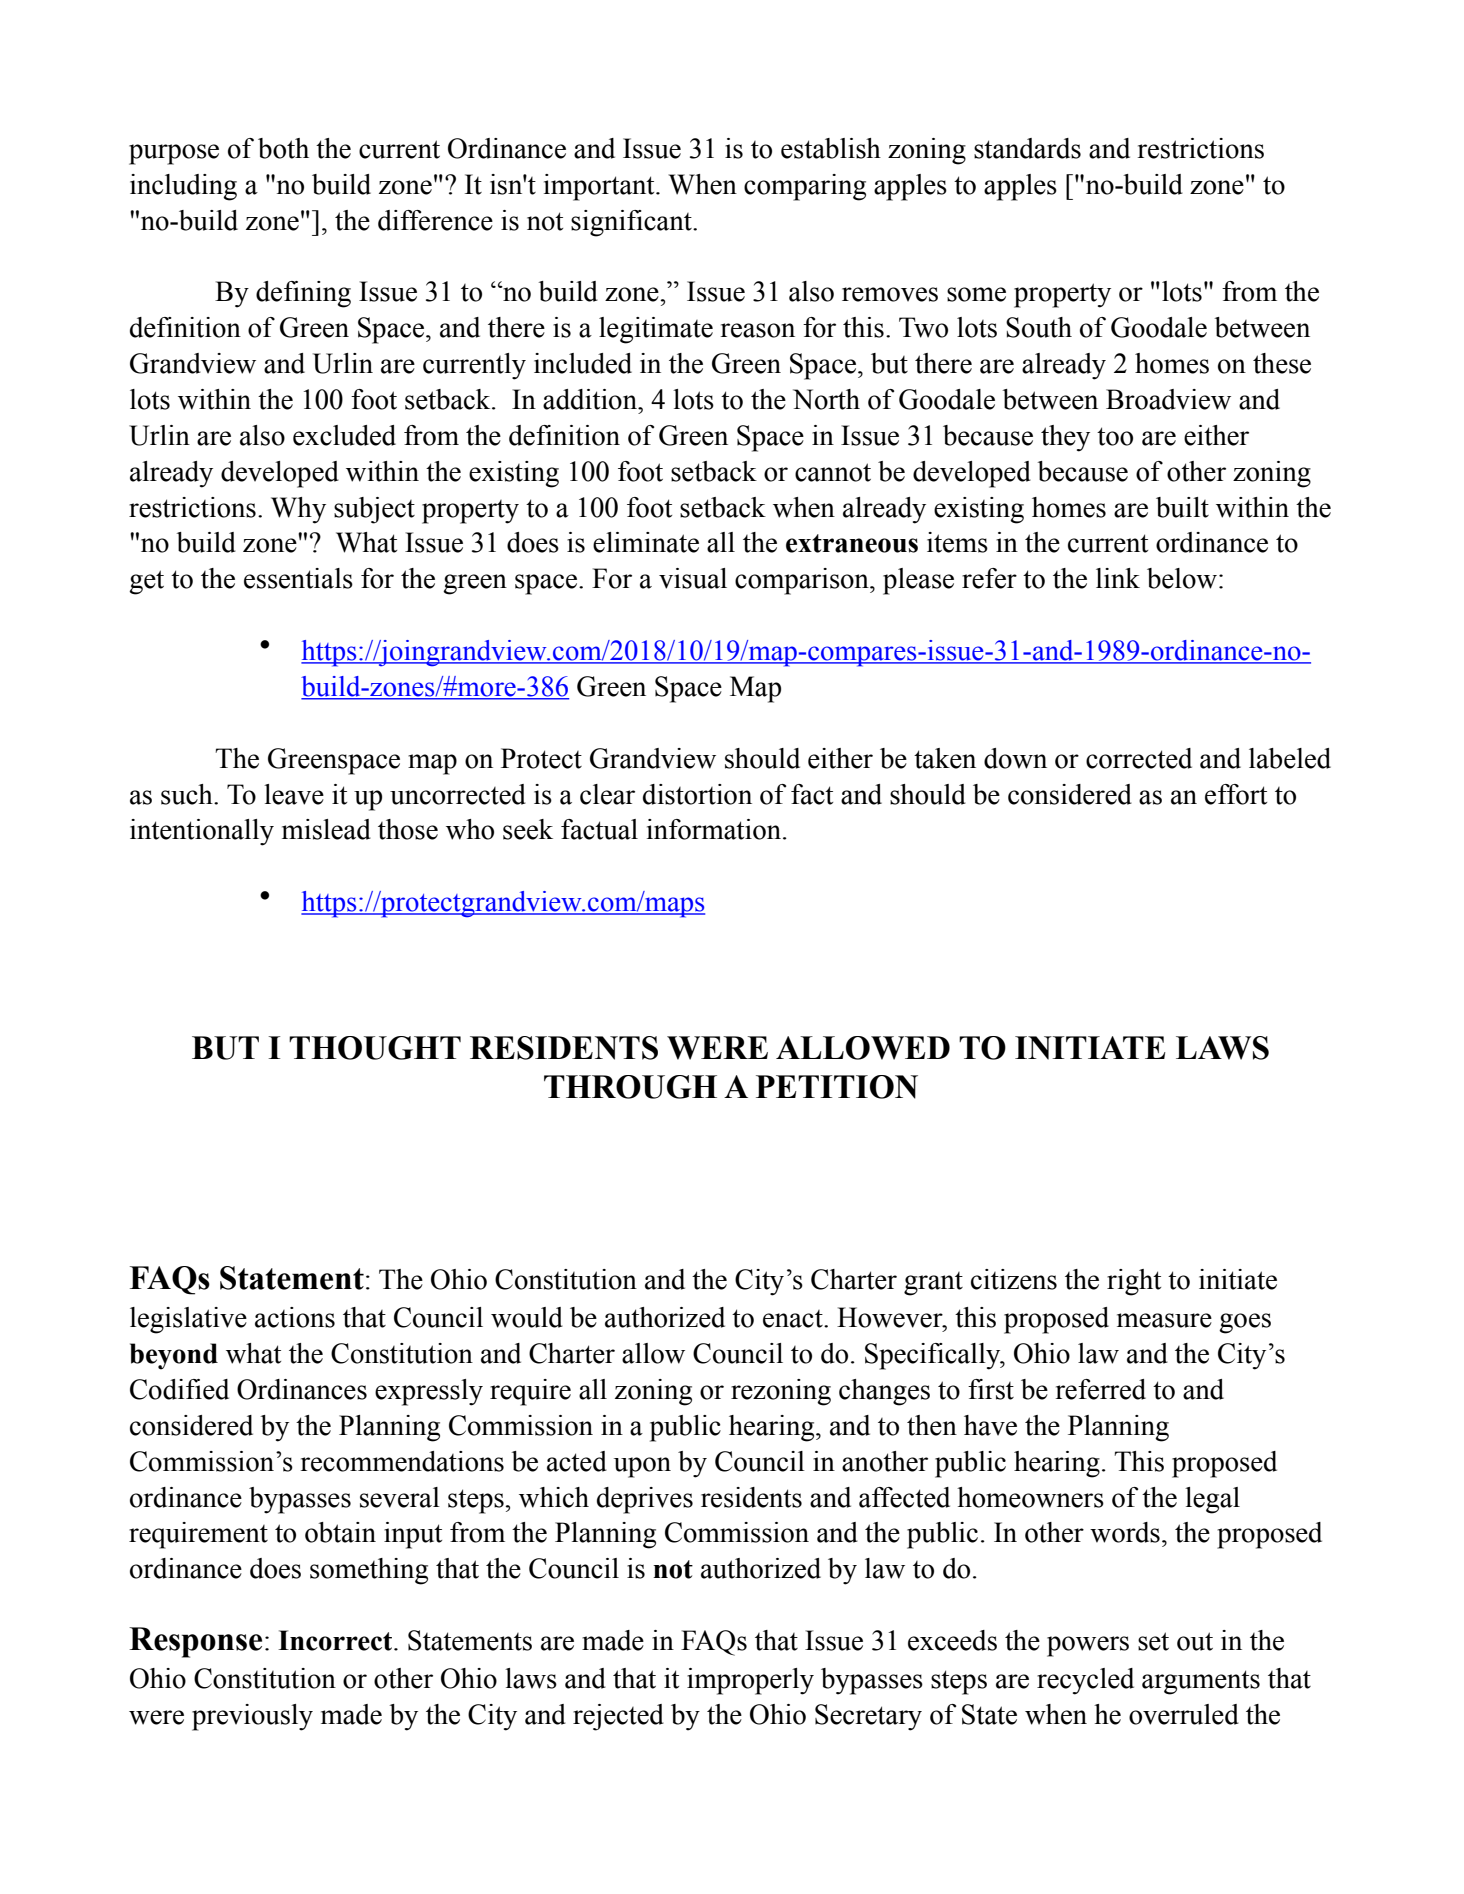 The height and width of the page is (1894, 1464). I want to click on improperly, so click(750, 1681).
